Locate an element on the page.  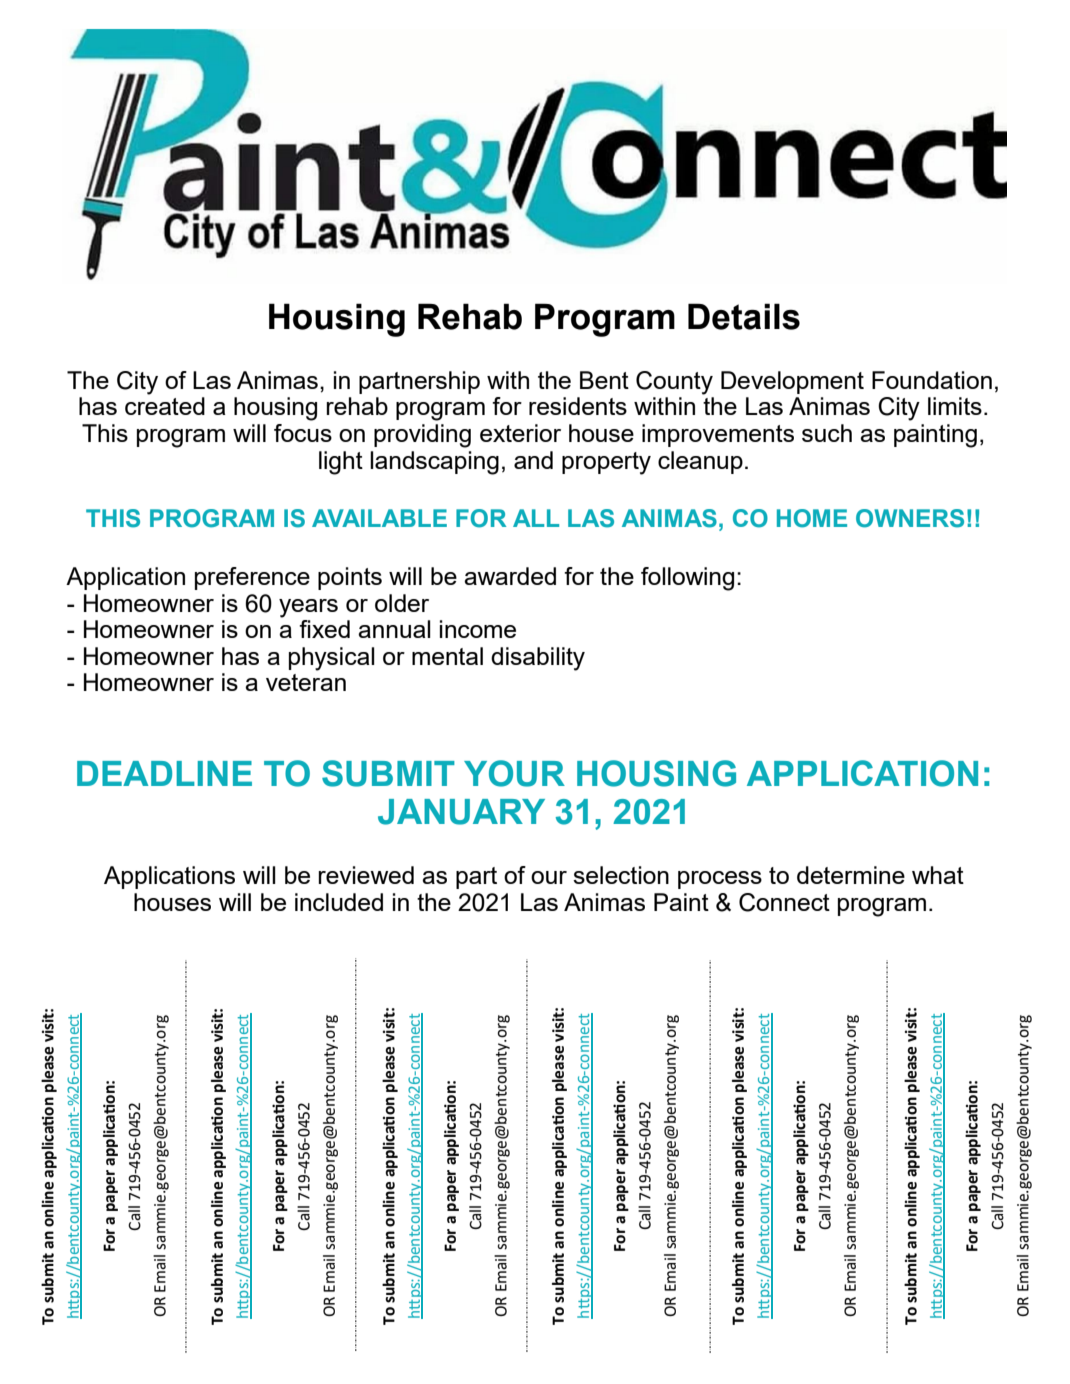
Foundation is located at coordinates (932, 380).
